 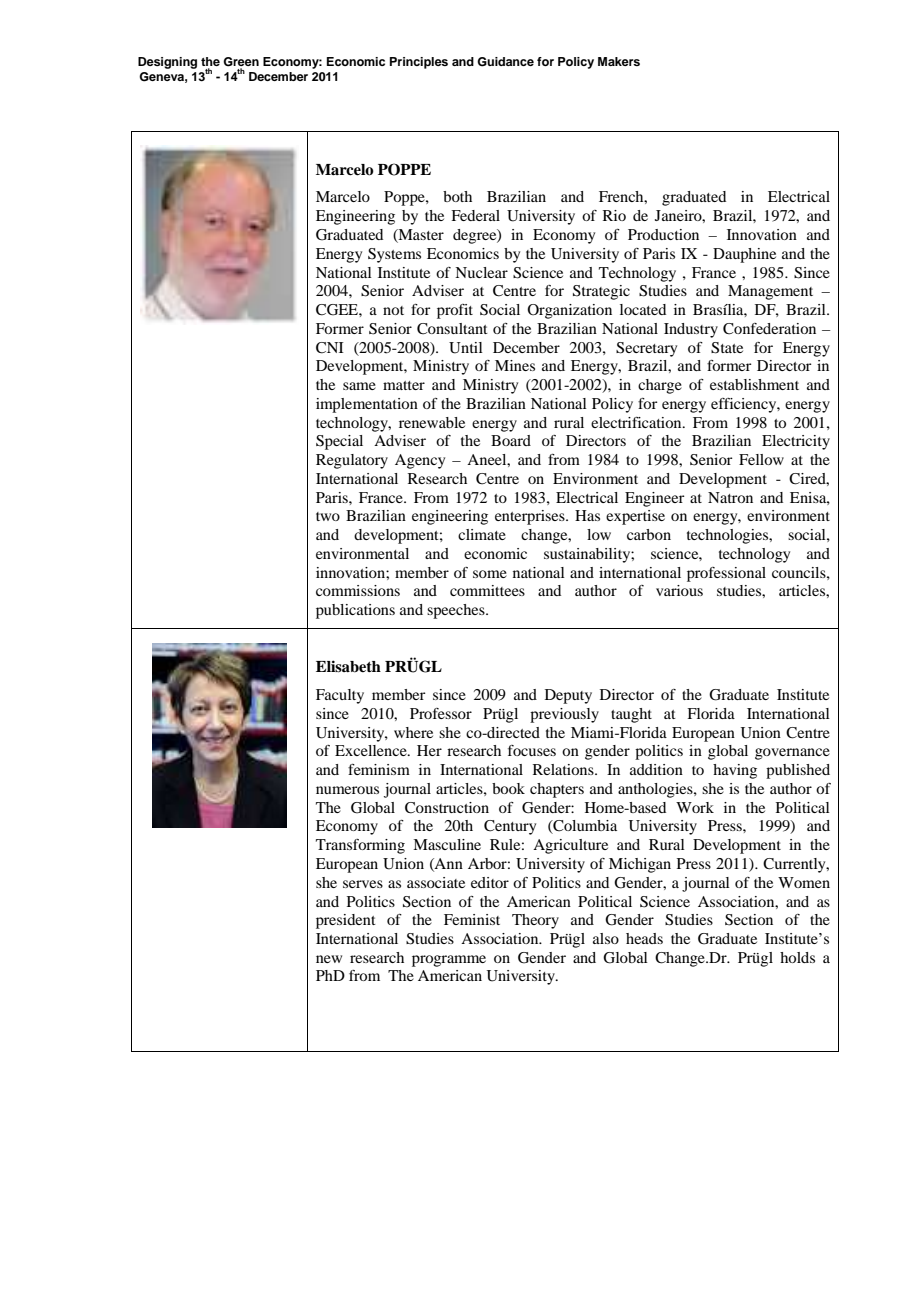 What do you see at coordinates (679, 590) in the page?
I see `various` at bounding box center [679, 590].
